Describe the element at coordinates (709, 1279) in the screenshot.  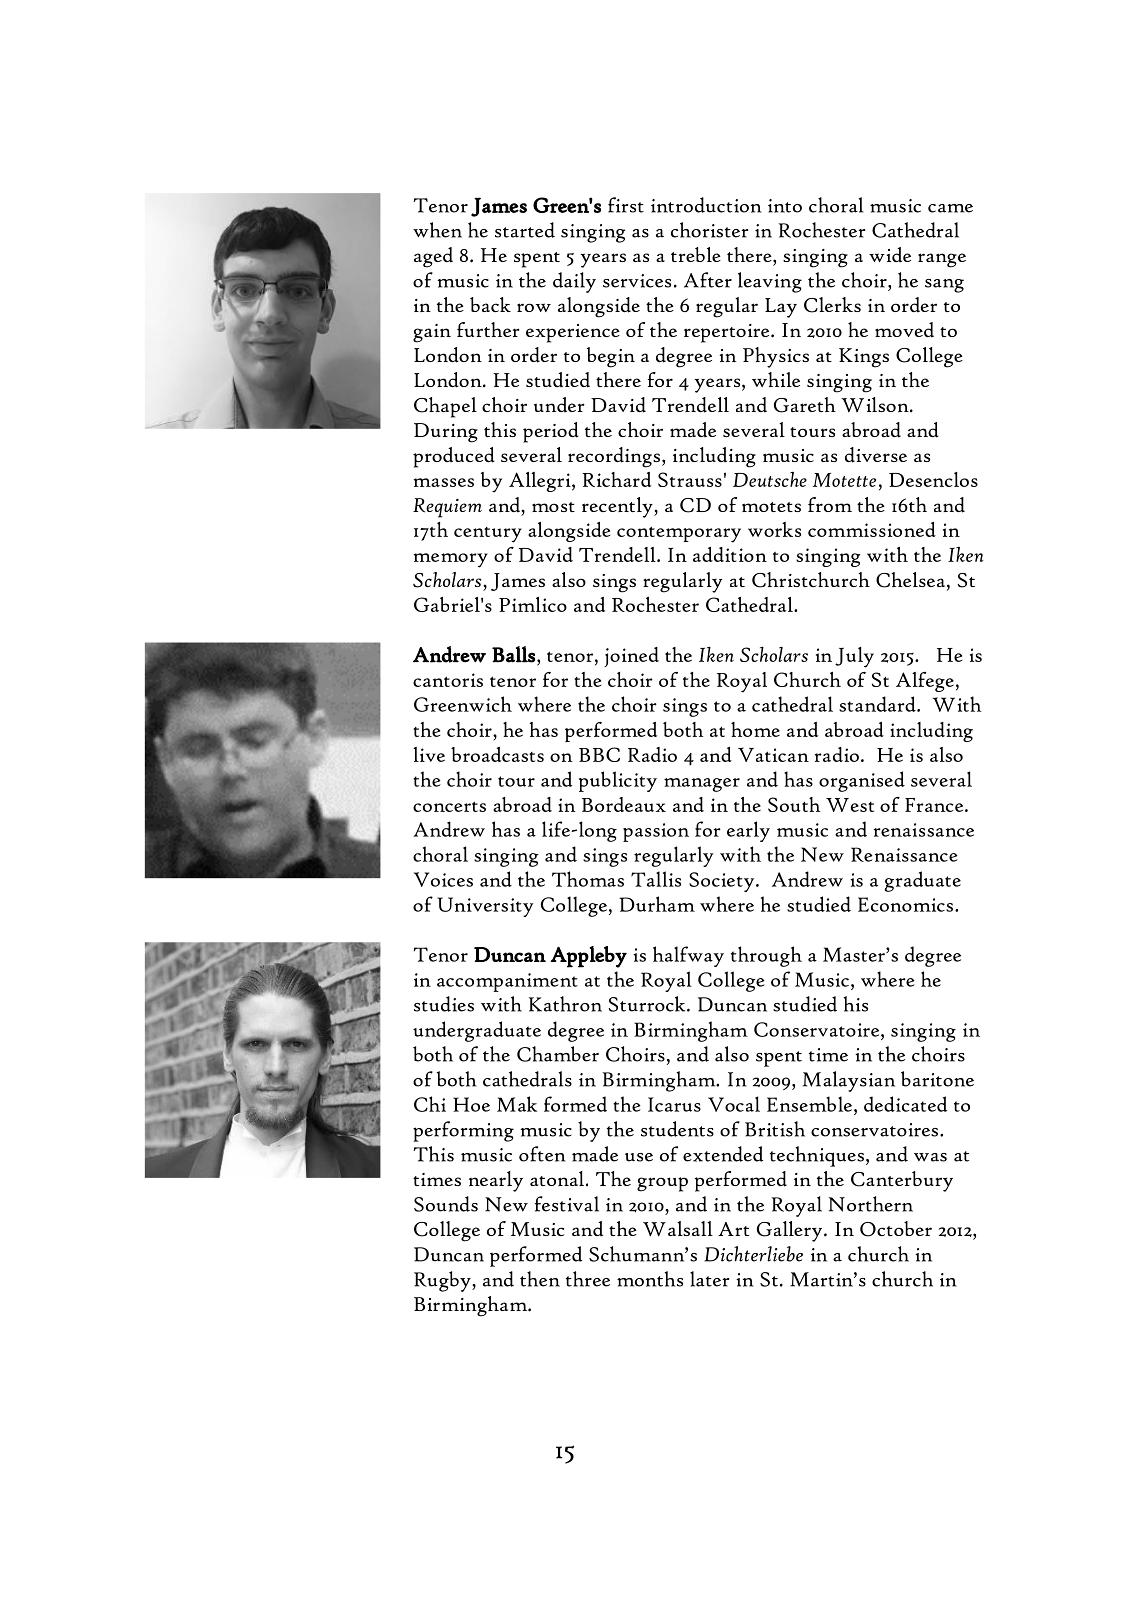
I see `later` at that location.
